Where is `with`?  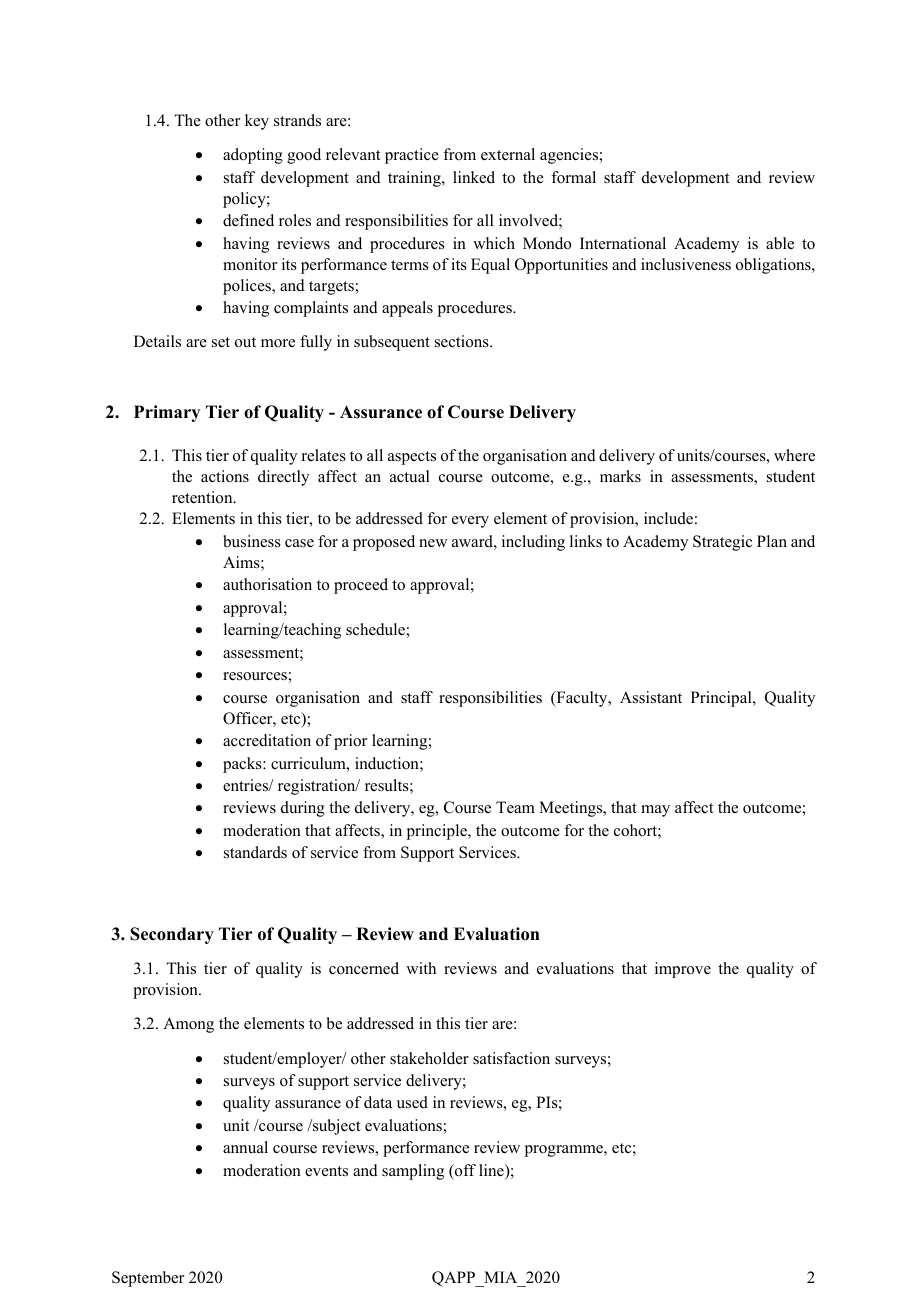
with is located at coordinates (421, 968).
